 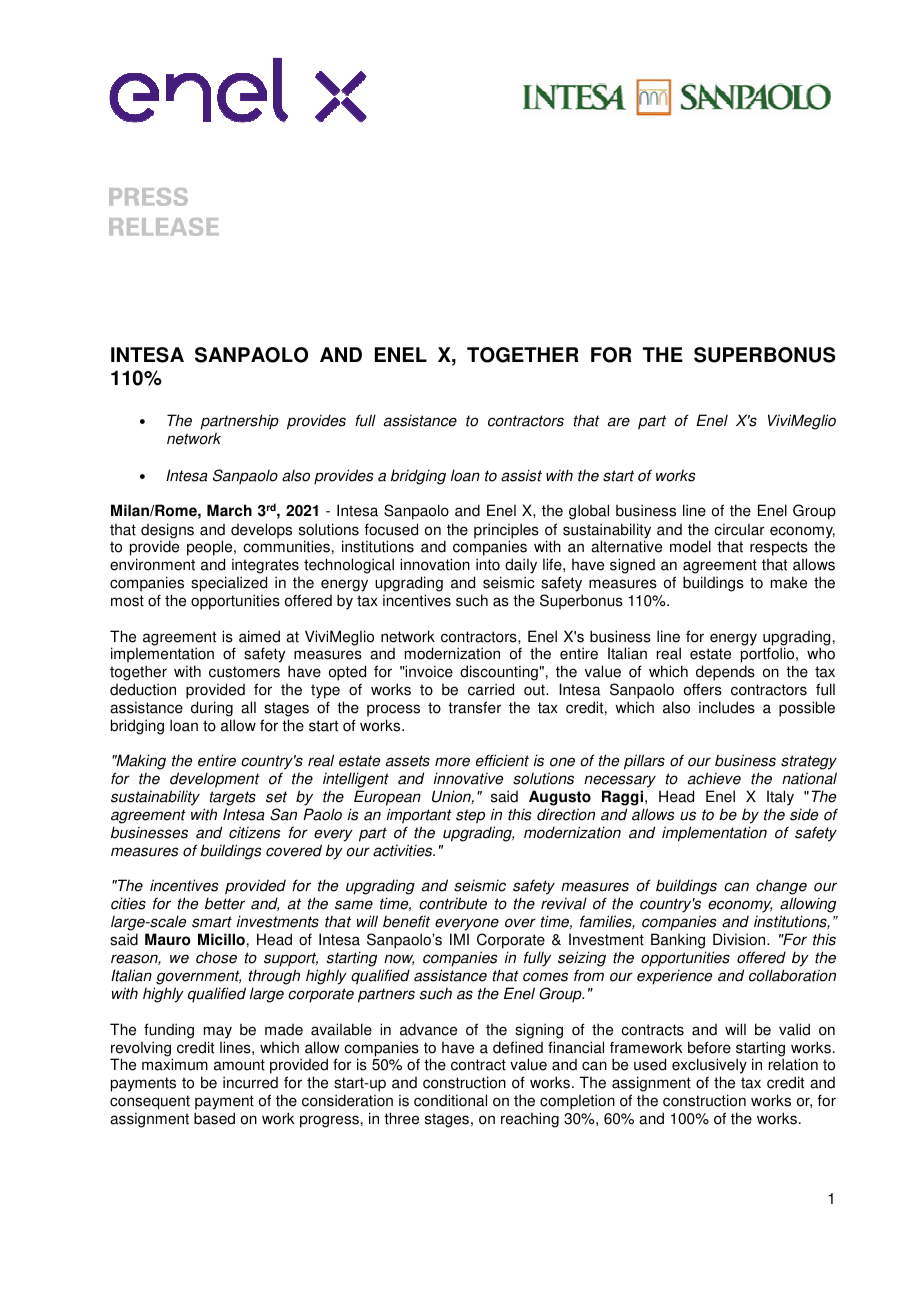 What do you see at coordinates (739, 529) in the screenshot?
I see `circular` at bounding box center [739, 529].
